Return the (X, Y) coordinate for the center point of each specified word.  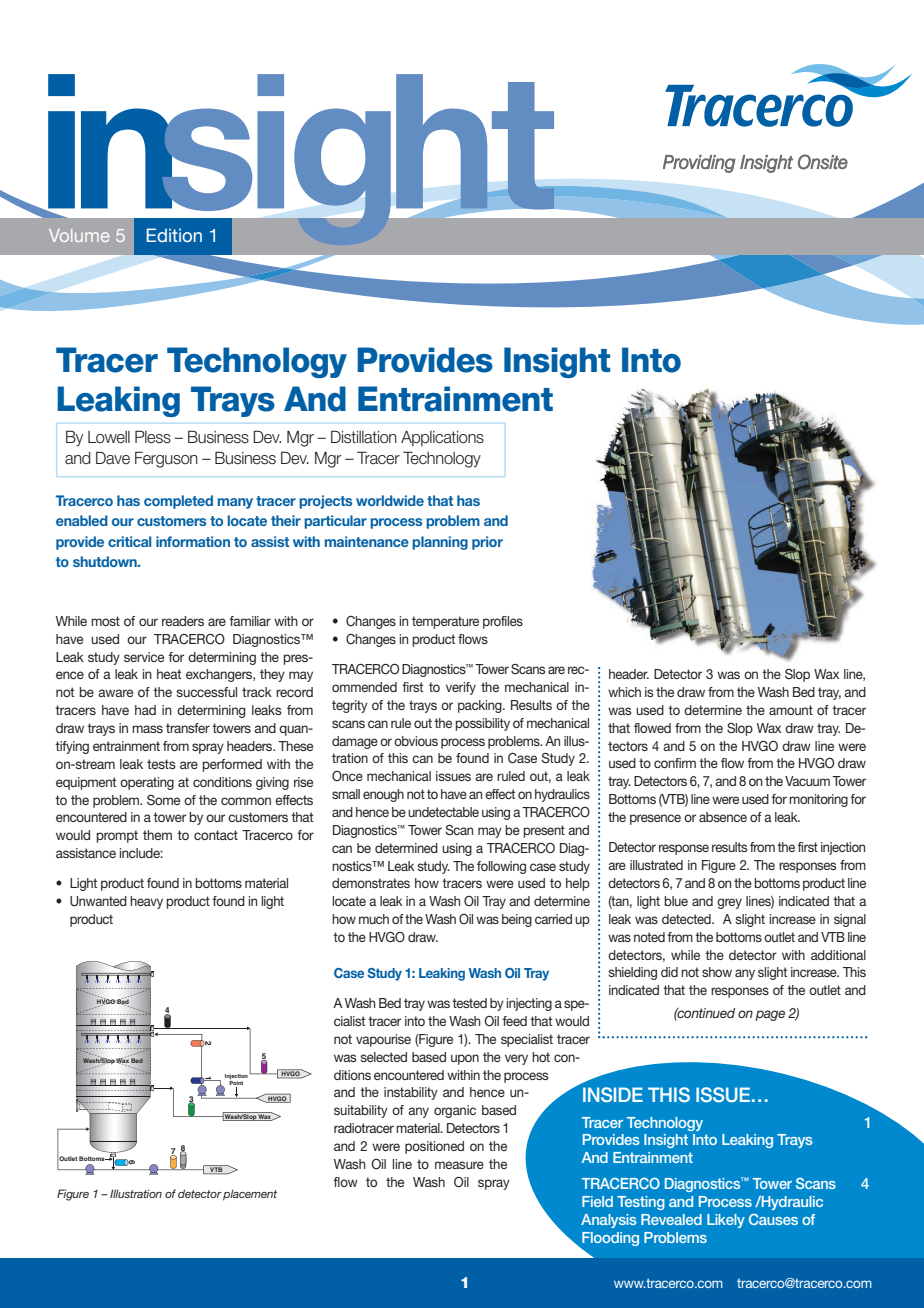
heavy (146, 902)
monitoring (818, 800)
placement (250, 1195)
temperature (445, 622)
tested (469, 1003)
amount (791, 710)
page (770, 1015)
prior (487, 543)
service (144, 657)
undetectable (443, 812)
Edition (174, 235)
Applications (442, 438)
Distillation (364, 437)
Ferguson (166, 459)
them (157, 835)
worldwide (390, 500)
